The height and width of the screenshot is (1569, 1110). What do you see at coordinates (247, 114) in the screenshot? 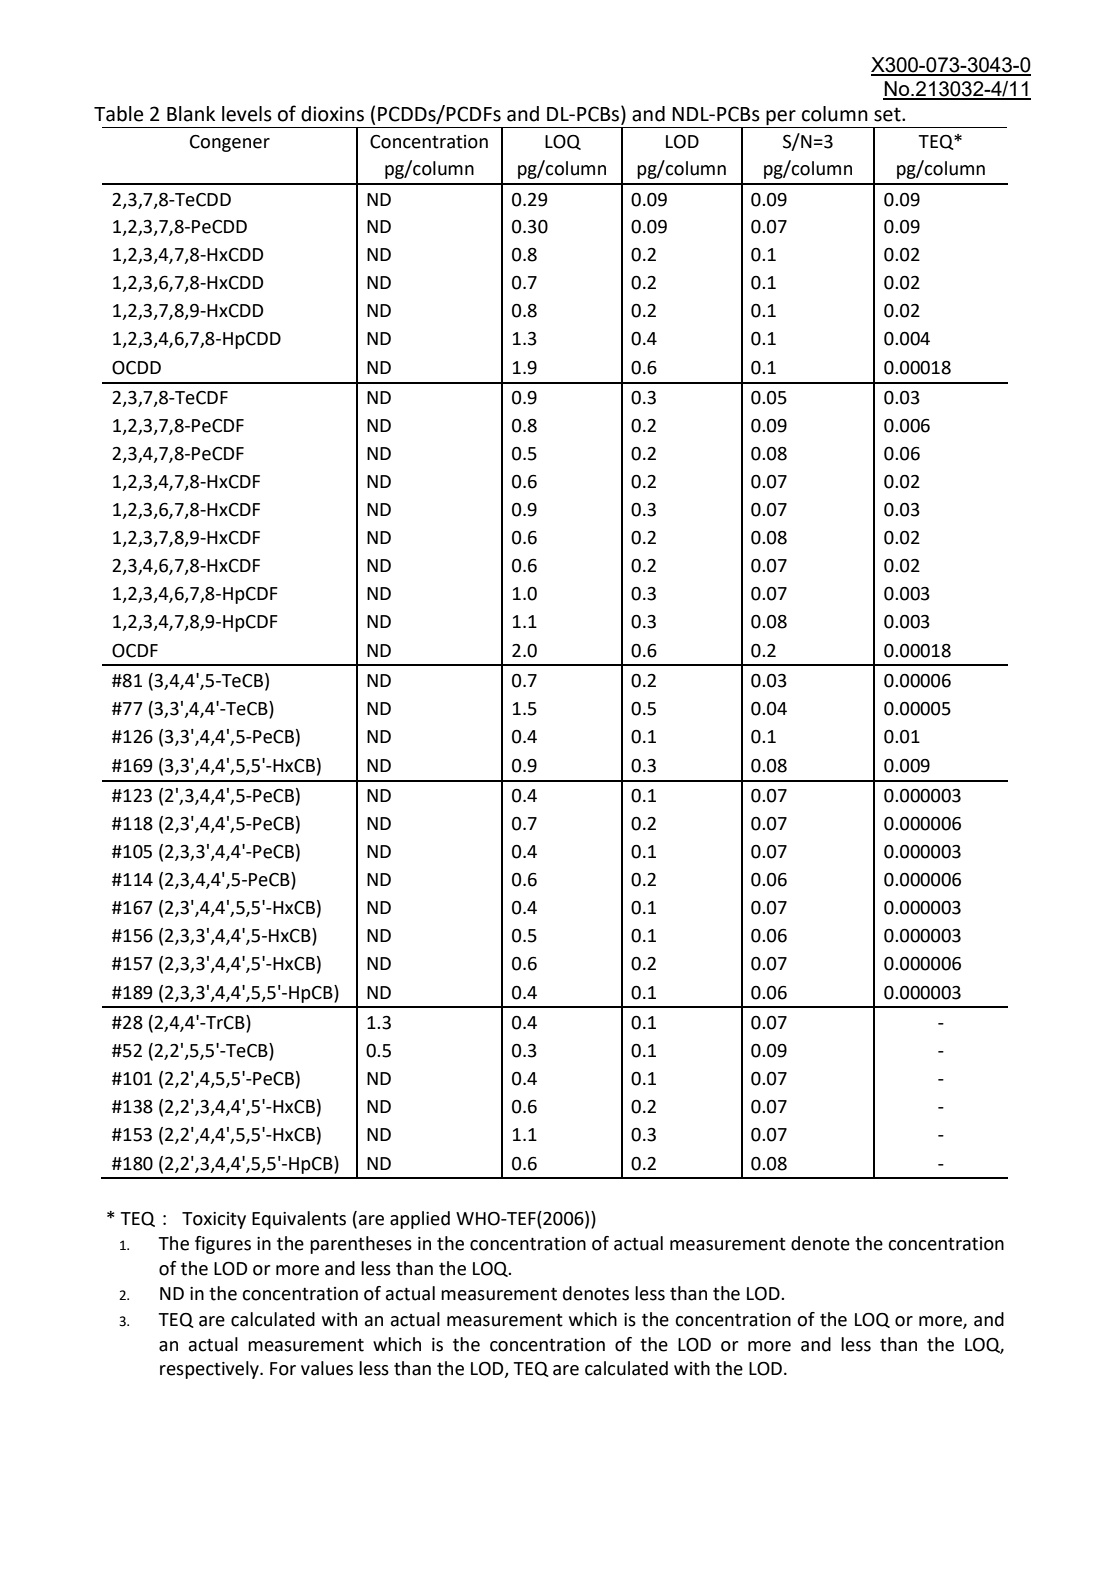
I see `levels` at bounding box center [247, 114].
